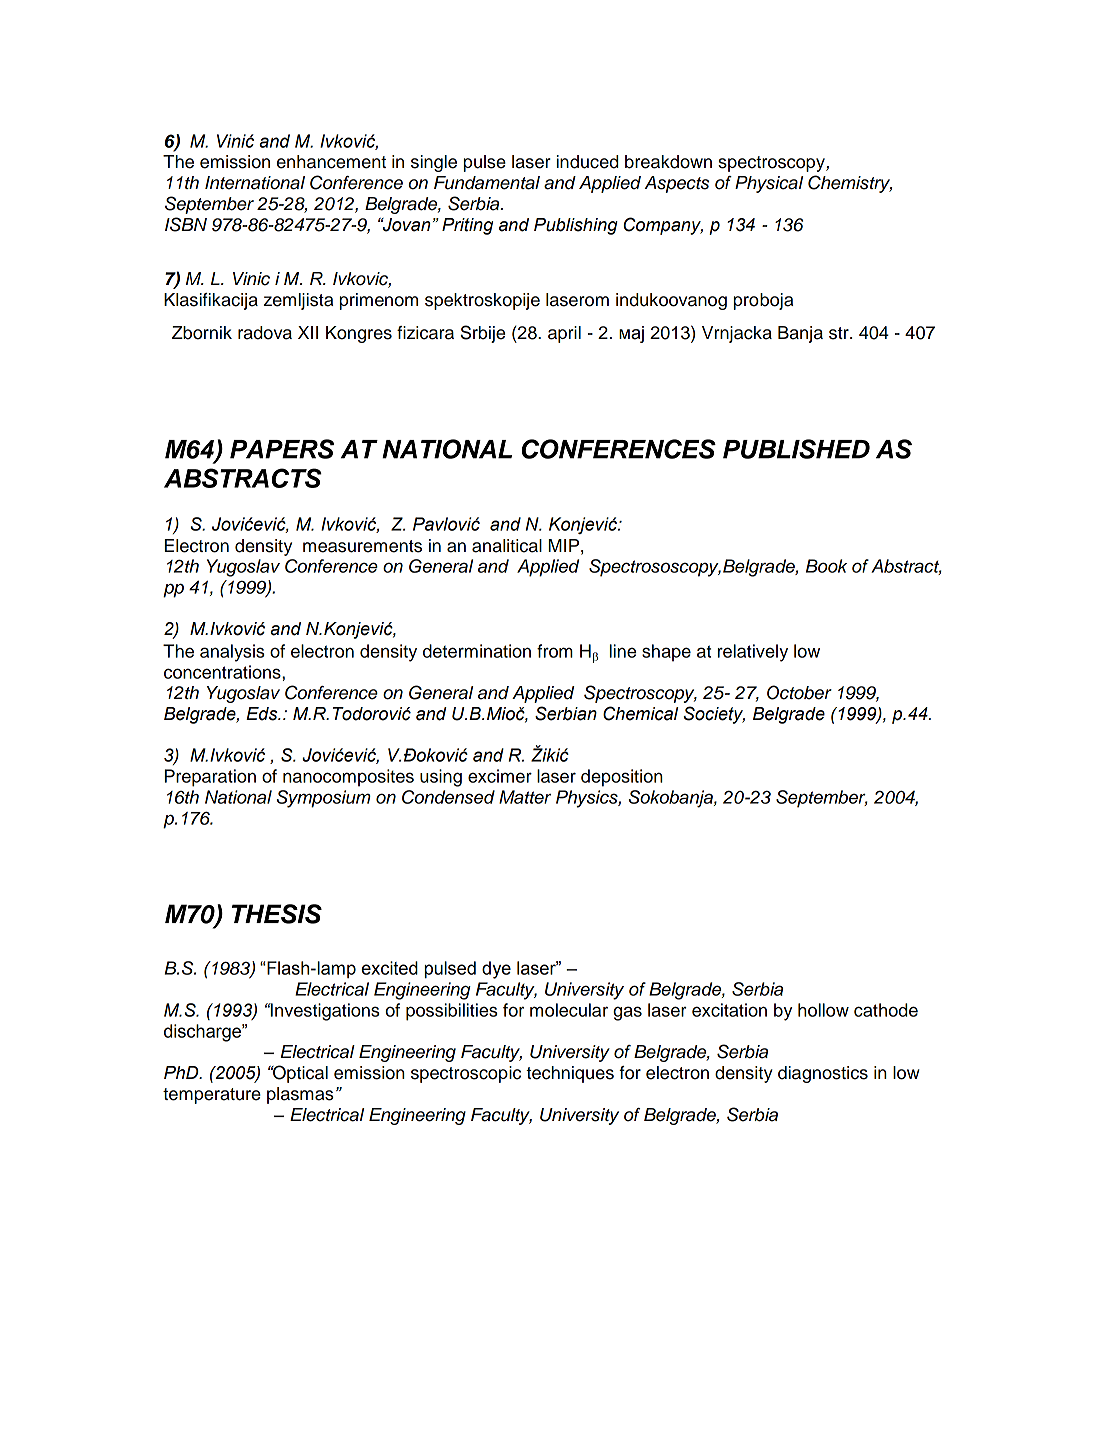 This page has height=1438, width=1111. I want to click on Book, so click(826, 566).
